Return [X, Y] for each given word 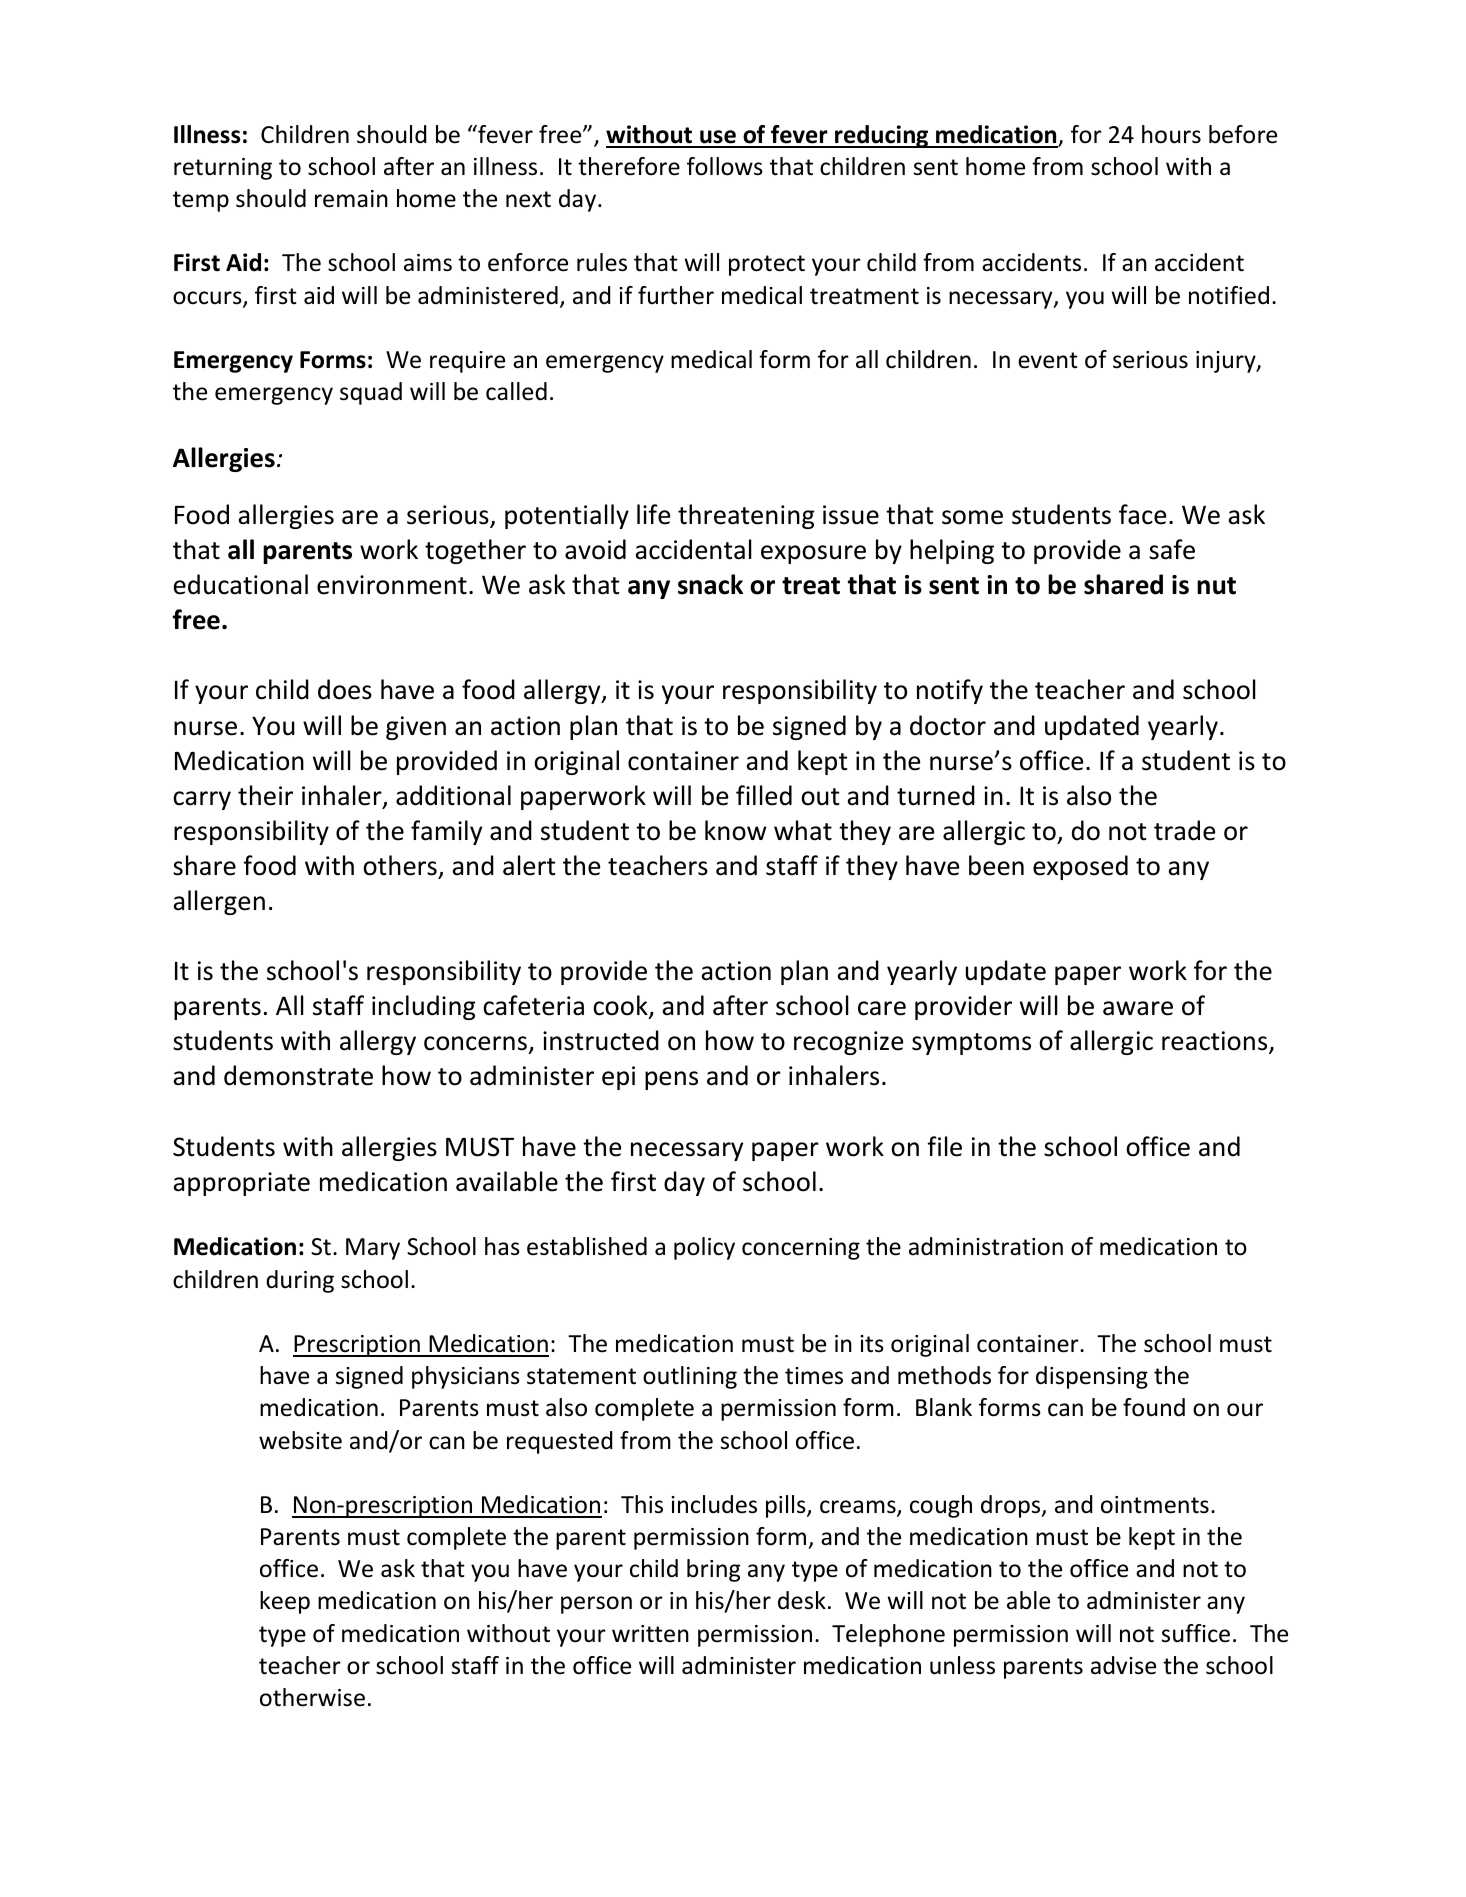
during [300, 1281]
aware [1138, 1008]
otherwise [312, 1697]
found [1154, 1407]
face [1142, 514]
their [265, 795]
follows [725, 166]
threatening [746, 516]
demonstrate [298, 1075]
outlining [690, 1377]
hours [1171, 134]
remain [351, 199]
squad [371, 393]
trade [1184, 830]
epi [618, 1078]
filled [764, 795]
